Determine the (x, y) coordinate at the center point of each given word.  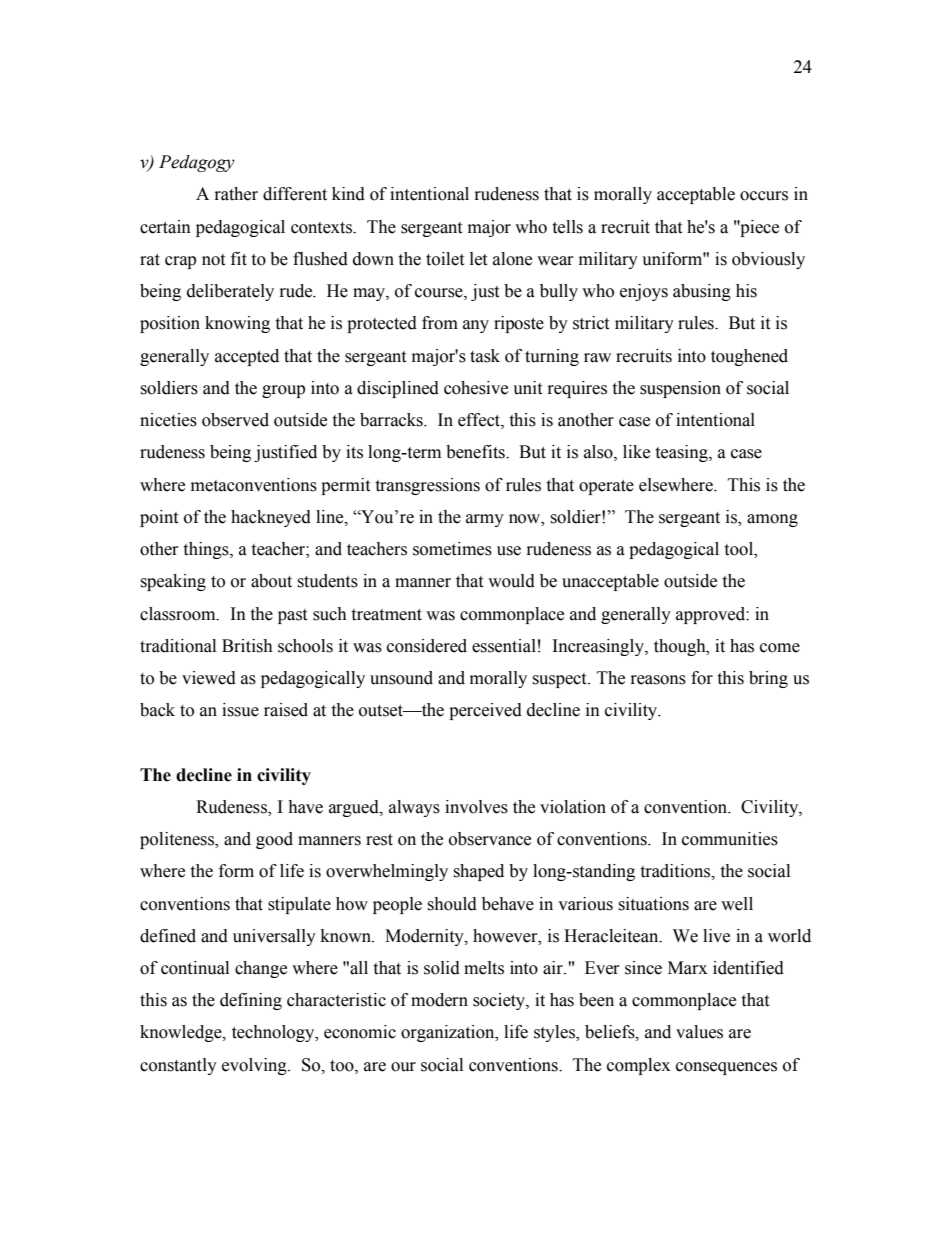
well (737, 904)
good (274, 840)
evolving (255, 1066)
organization (449, 1033)
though (681, 647)
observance (490, 839)
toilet (445, 259)
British (247, 646)
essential (504, 646)
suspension (680, 389)
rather (236, 194)
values (699, 1032)
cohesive (476, 388)
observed (235, 420)
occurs (764, 196)
